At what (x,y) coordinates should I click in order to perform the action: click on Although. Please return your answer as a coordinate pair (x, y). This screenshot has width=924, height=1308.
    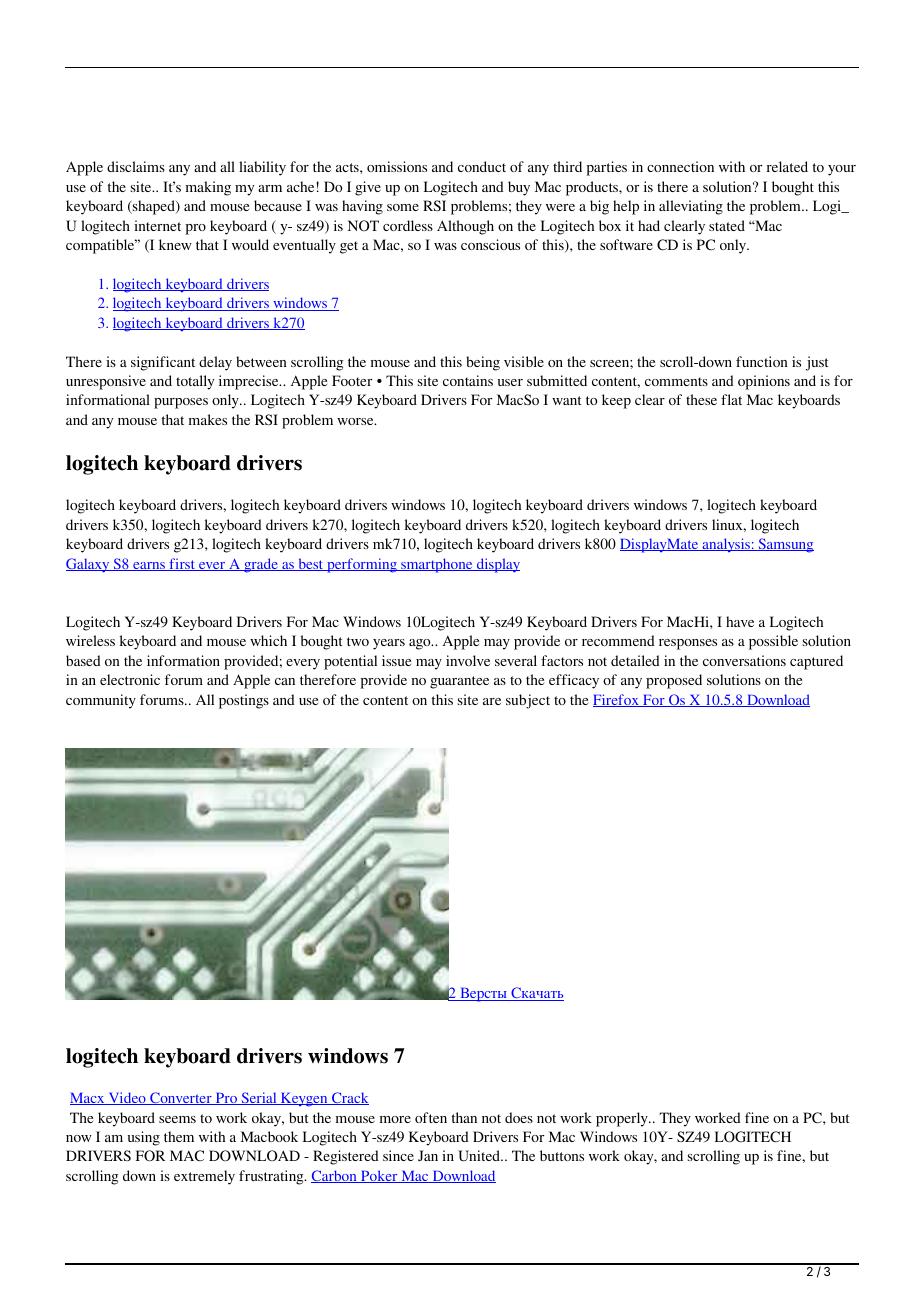
    Looking at the image, I should click on (465, 227).
